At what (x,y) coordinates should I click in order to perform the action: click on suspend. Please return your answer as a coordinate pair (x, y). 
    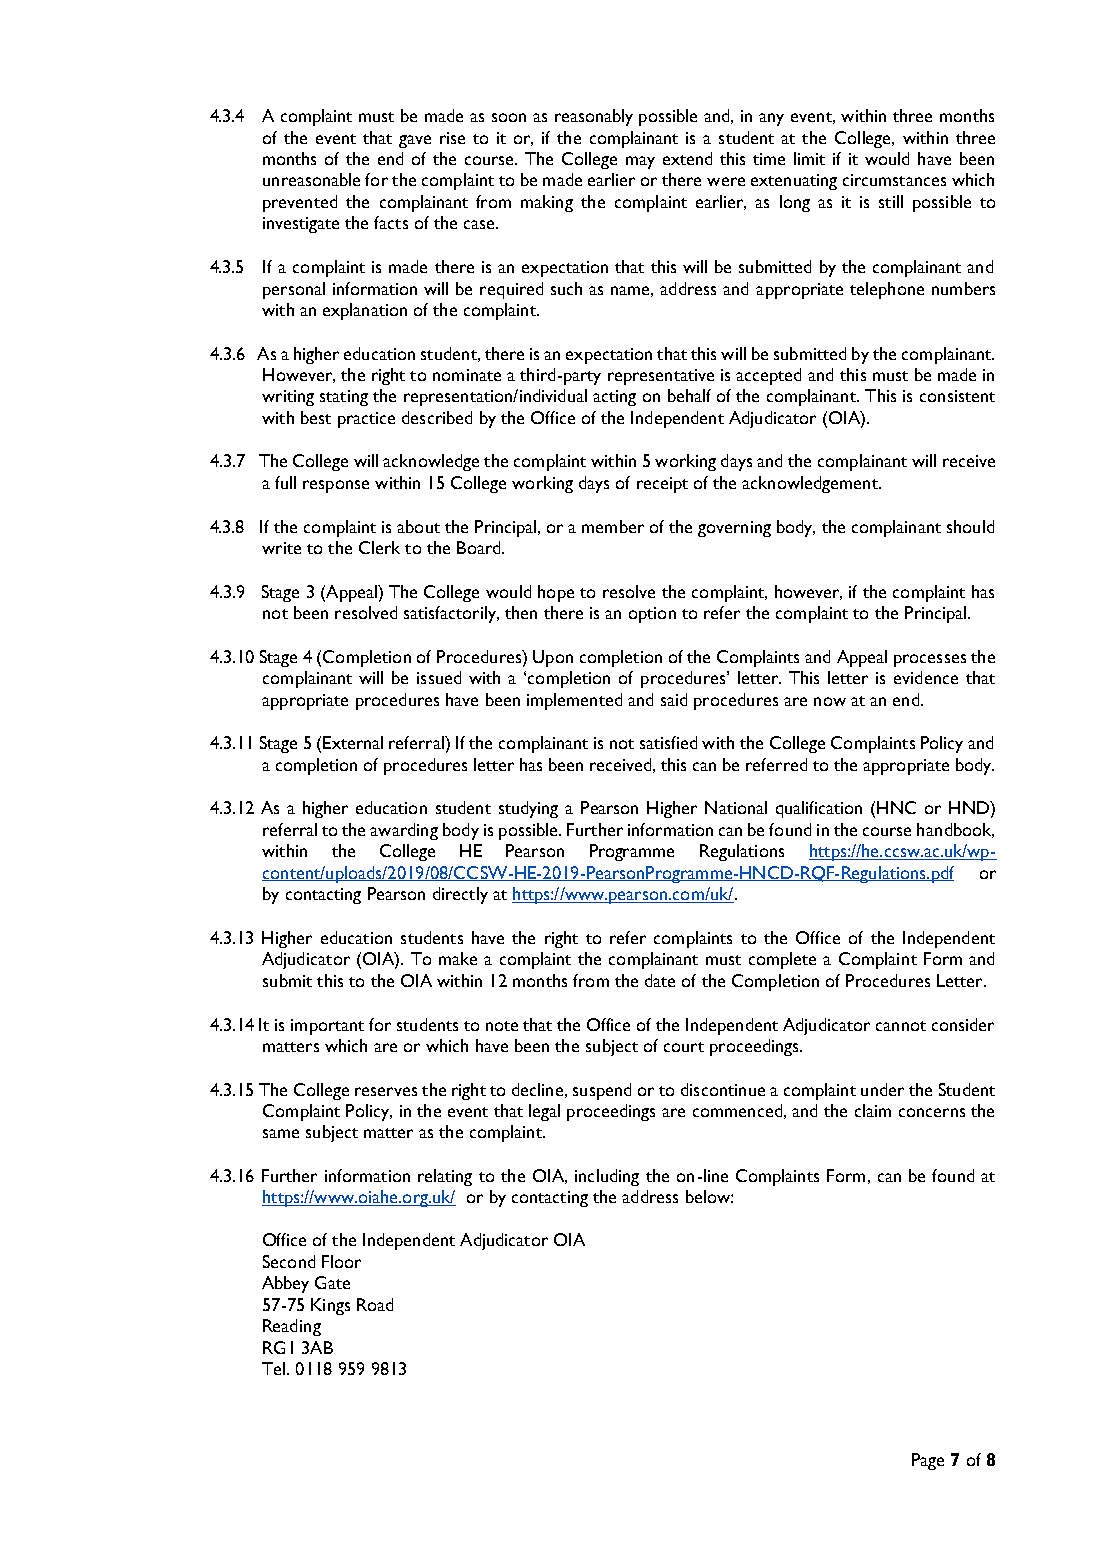
    Looking at the image, I should click on (602, 1091).
